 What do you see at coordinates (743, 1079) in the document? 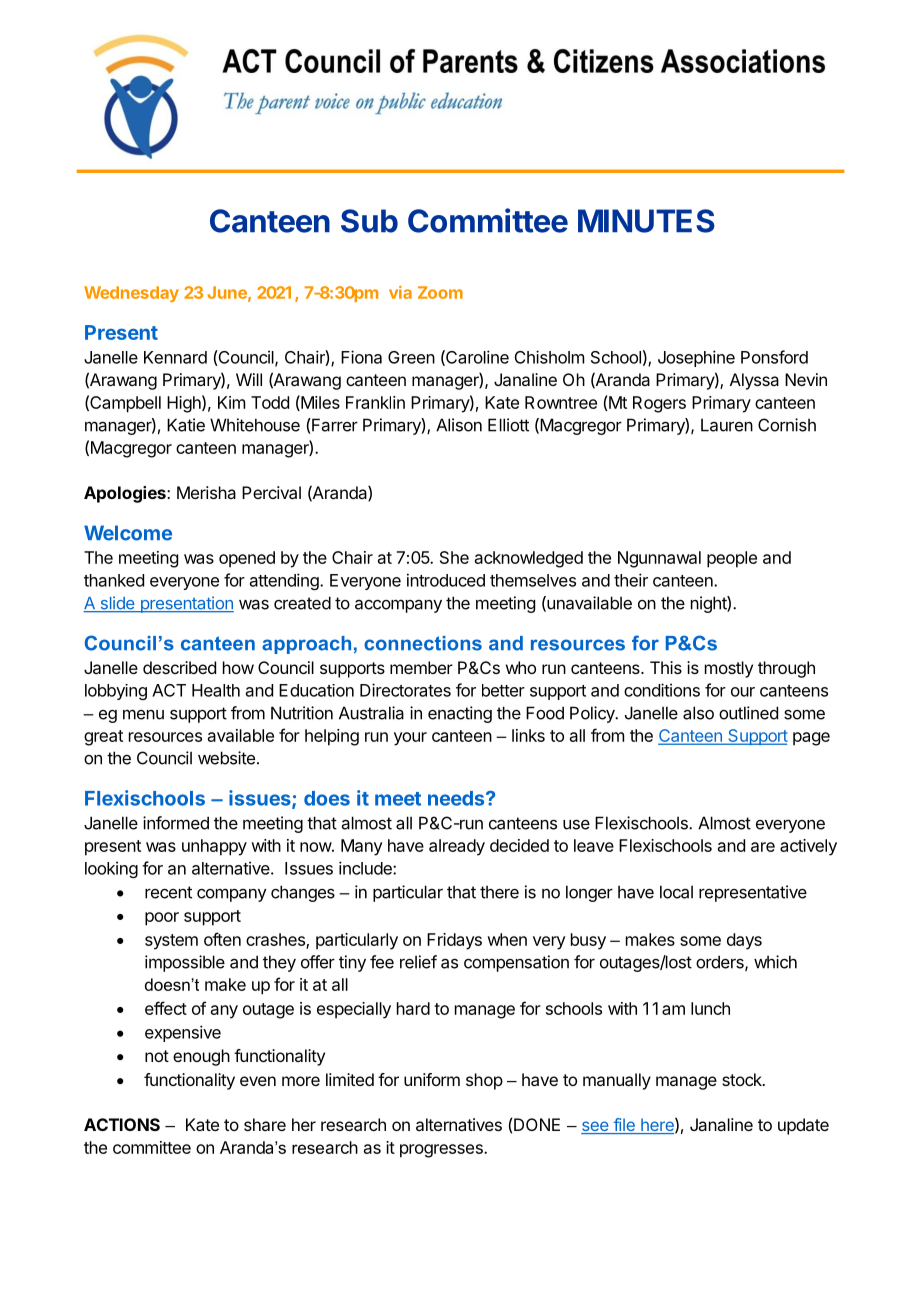
I see `stock` at bounding box center [743, 1079].
